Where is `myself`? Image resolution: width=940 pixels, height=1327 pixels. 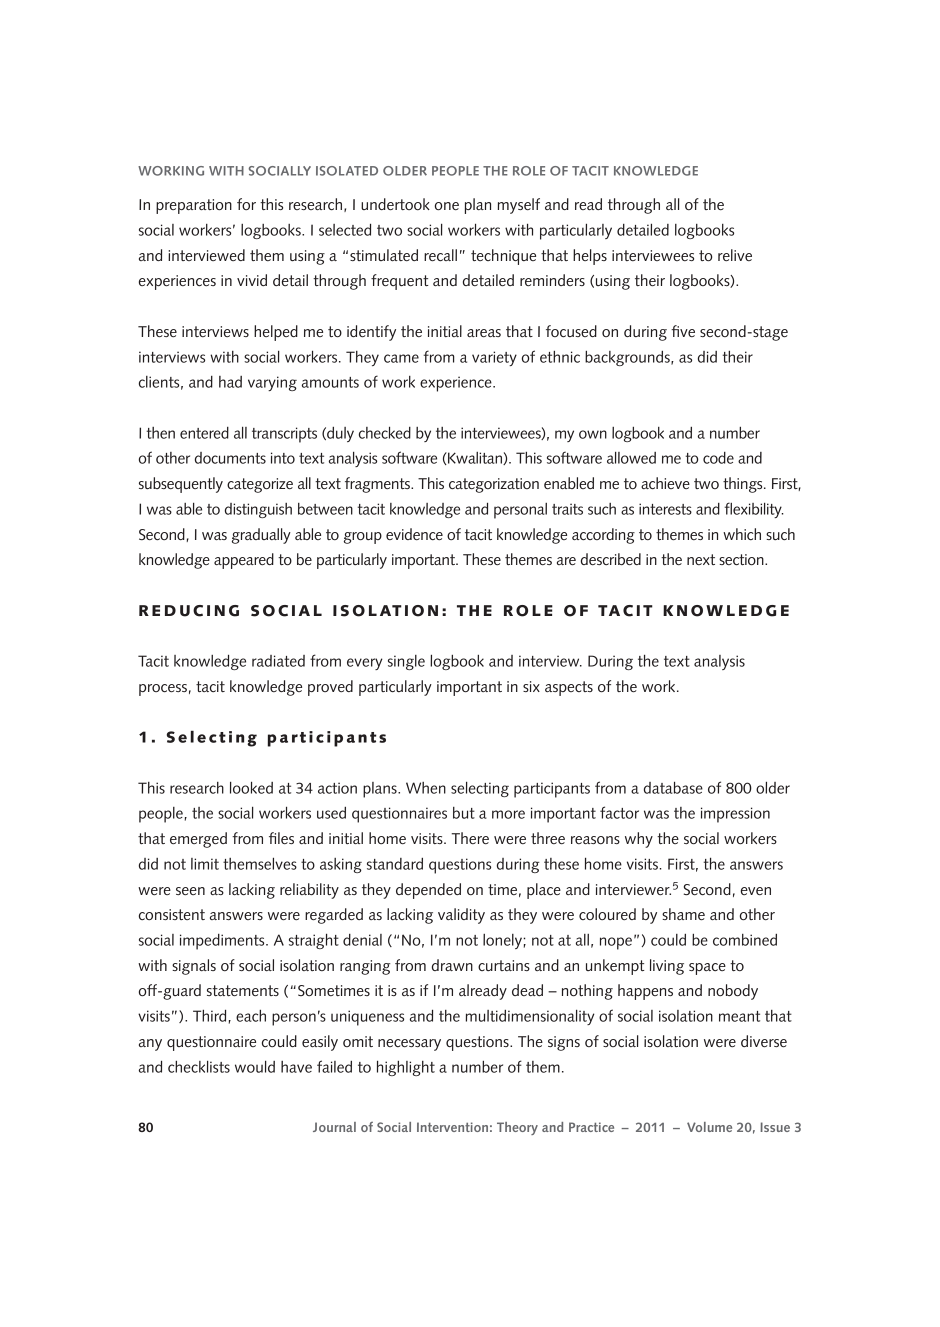
myself is located at coordinates (518, 206).
